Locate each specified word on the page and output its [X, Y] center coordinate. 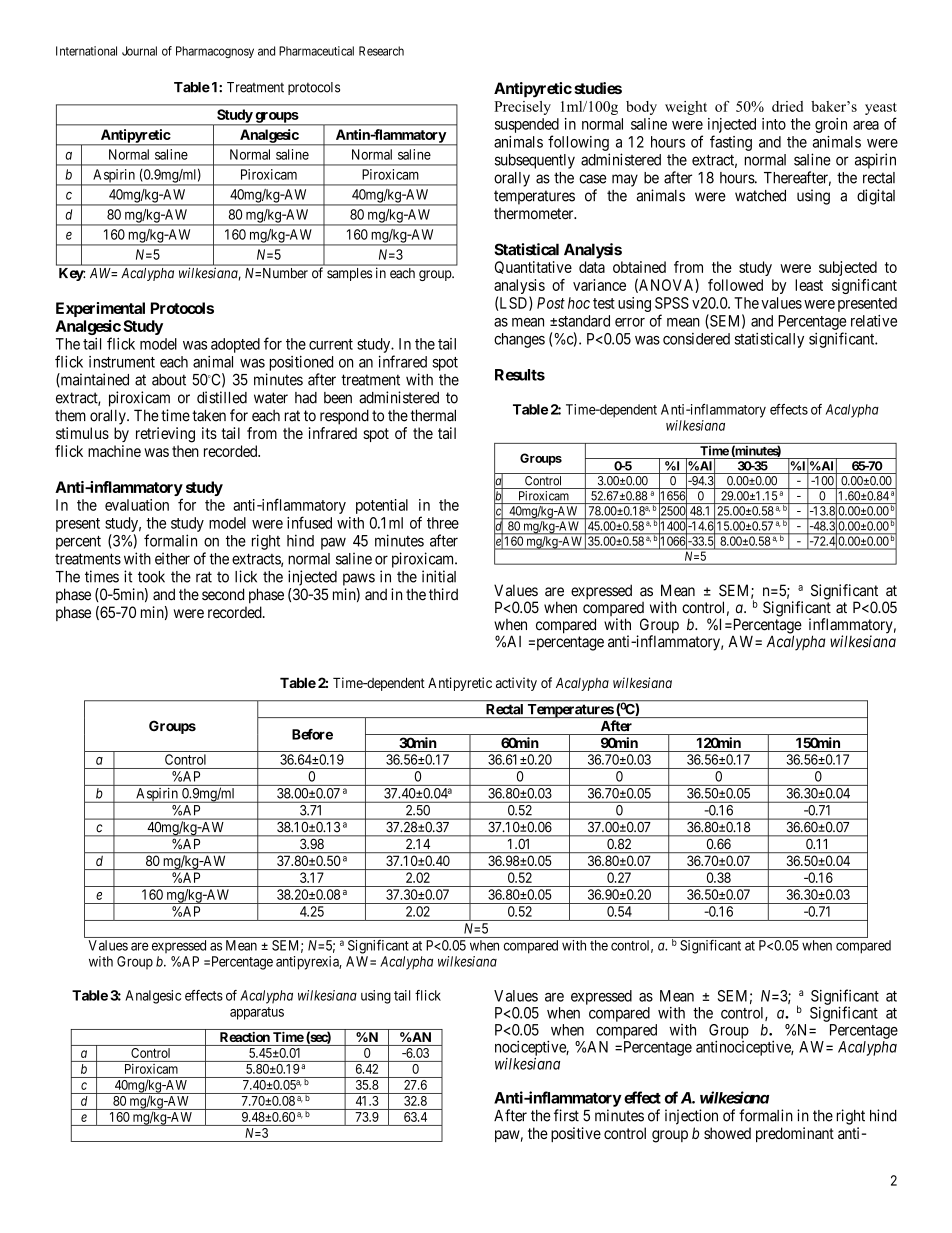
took [151, 577]
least [809, 285]
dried [787, 106]
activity [516, 684]
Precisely [522, 108]
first [566, 1115]
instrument [122, 362]
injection [691, 1117]
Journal [139, 51]
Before [312, 734]
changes [519, 340]
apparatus [257, 1013]
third [443, 594]
